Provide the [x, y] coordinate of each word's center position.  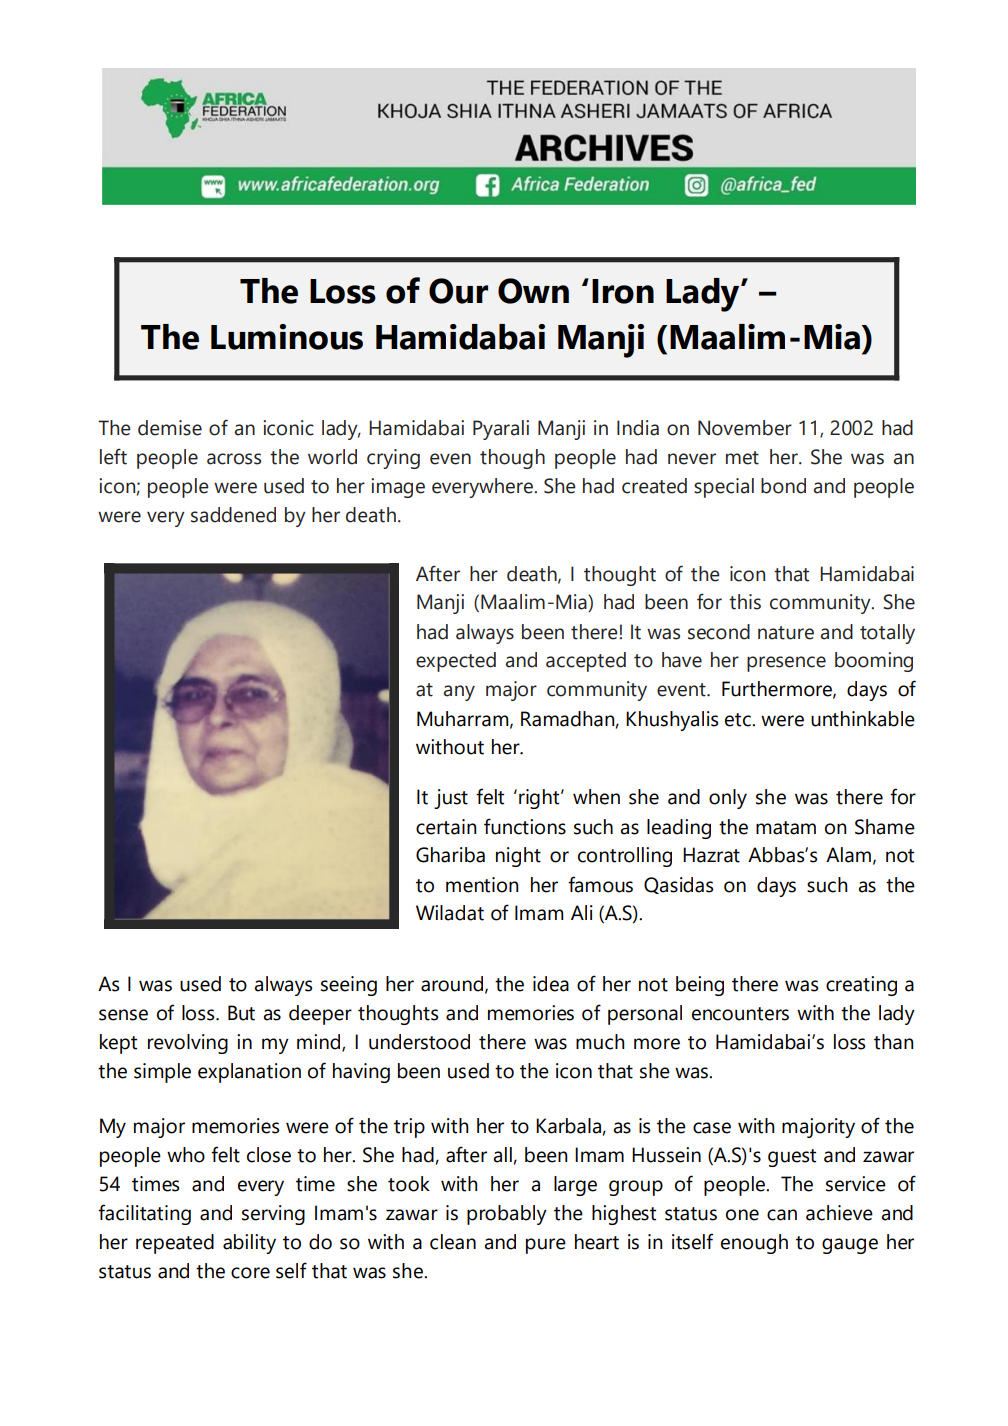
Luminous [287, 337]
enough [754, 1244]
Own [533, 291]
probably [507, 1215]
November [745, 428]
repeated [175, 1244]
